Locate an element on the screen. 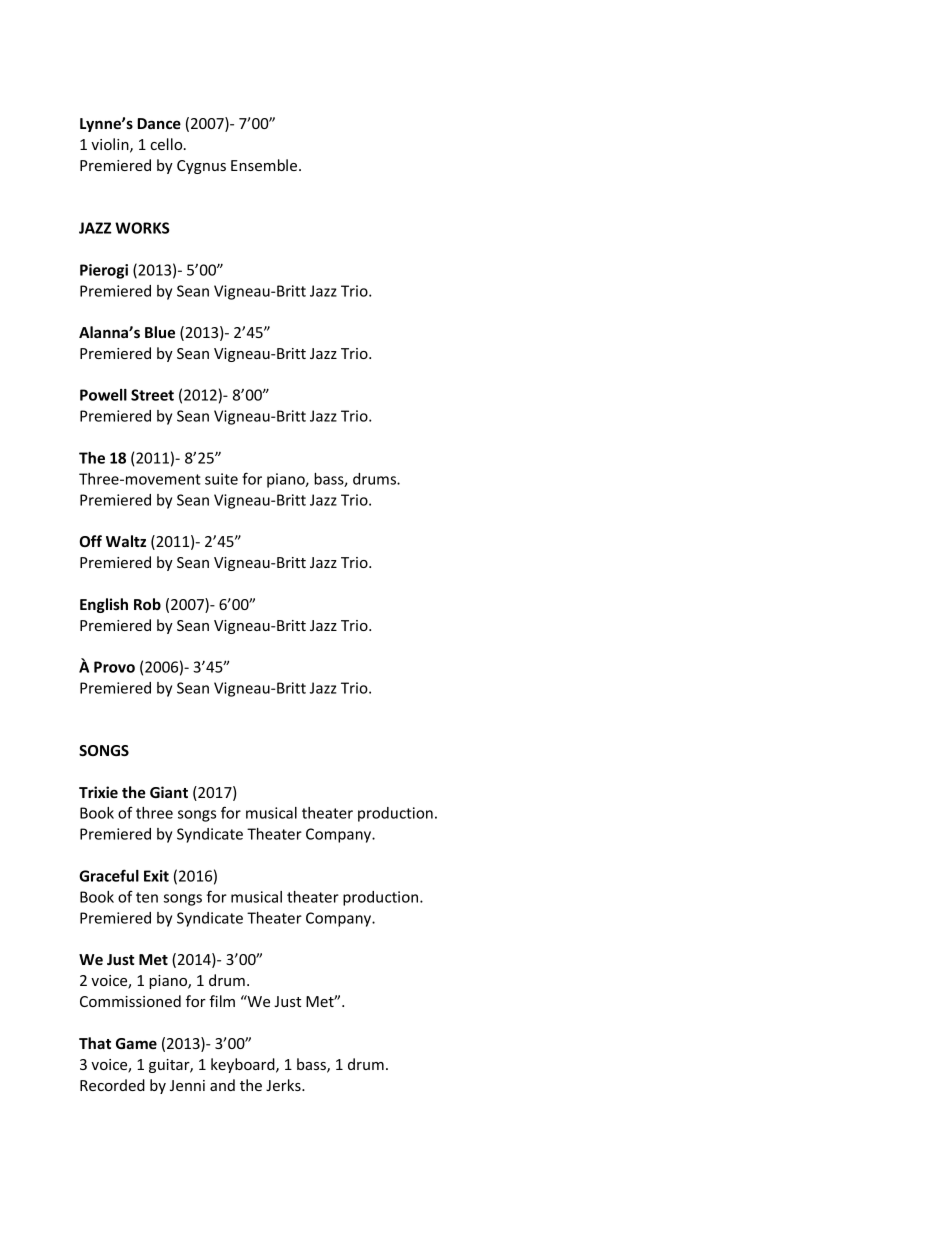 This screenshot has width=952, height=1233. Ensemble is located at coordinates (265, 165).
